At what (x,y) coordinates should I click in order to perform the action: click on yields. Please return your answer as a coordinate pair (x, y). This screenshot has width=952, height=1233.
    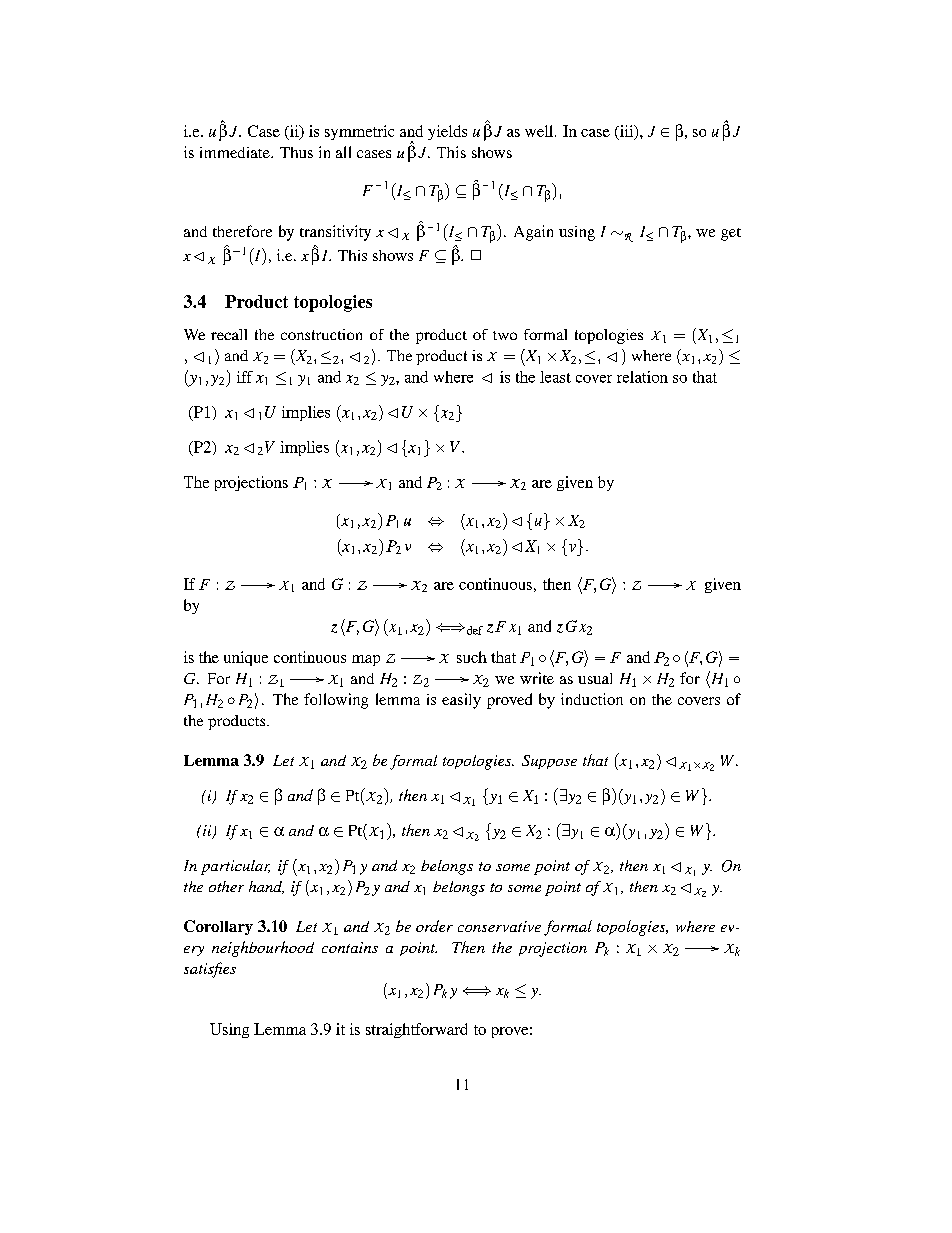
    Looking at the image, I should click on (447, 132).
